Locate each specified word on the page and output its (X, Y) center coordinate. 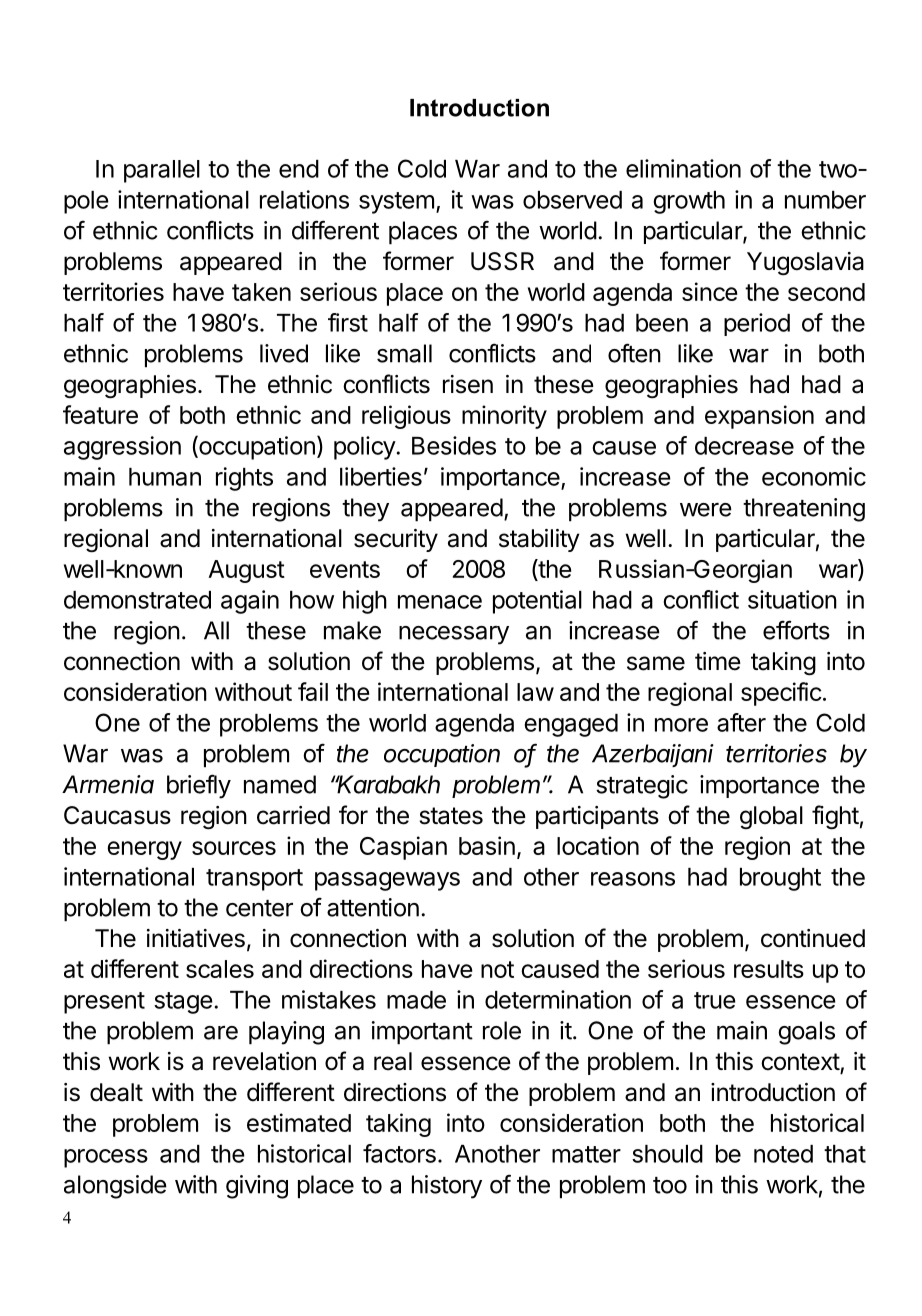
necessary (454, 635)
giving (257, 1187)
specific (781, 694)
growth (689, 202)
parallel (162, 171)
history (447, 1187)
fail (313, 691)
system (396, 203)
